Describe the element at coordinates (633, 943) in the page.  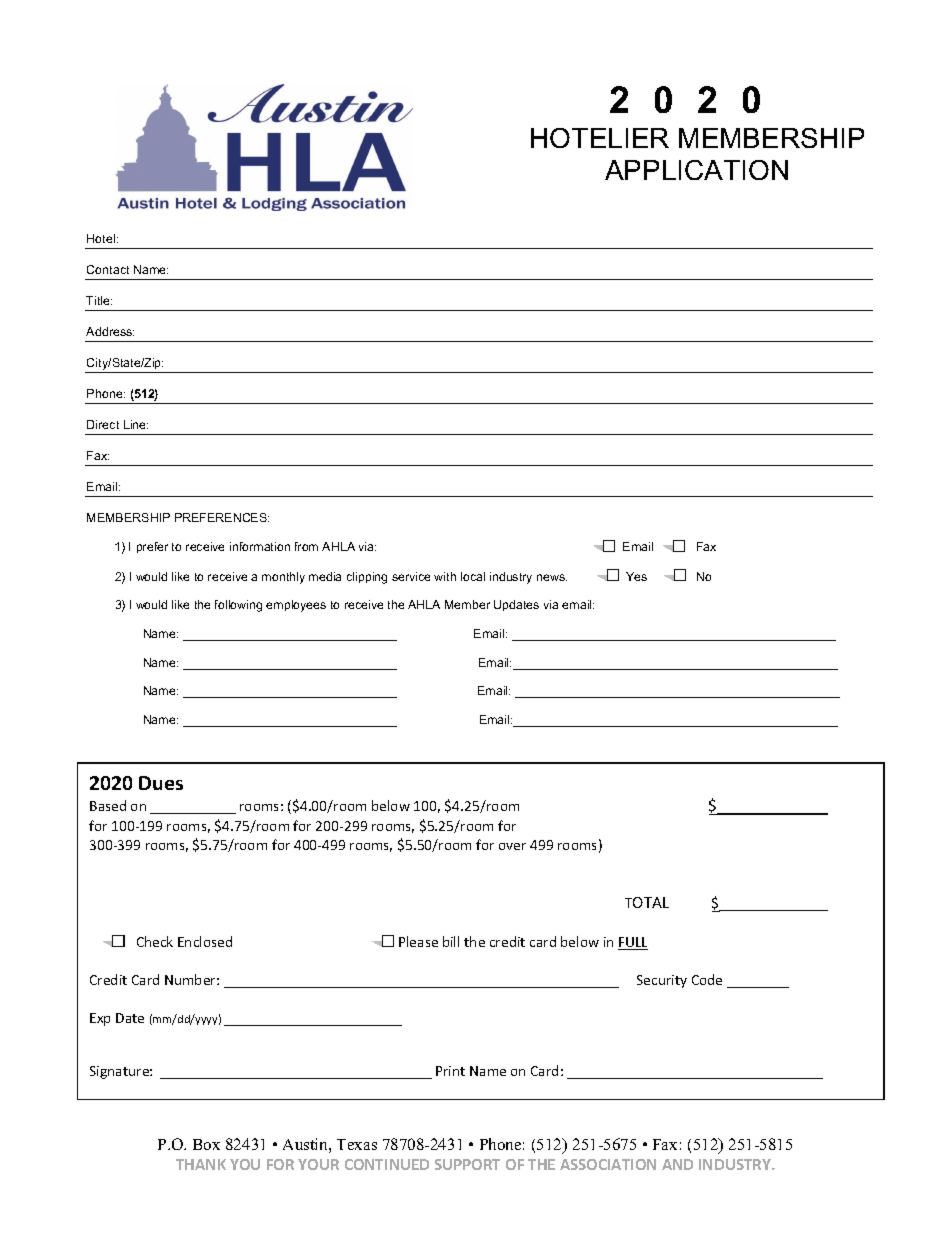
I see `FULL` at that location.
